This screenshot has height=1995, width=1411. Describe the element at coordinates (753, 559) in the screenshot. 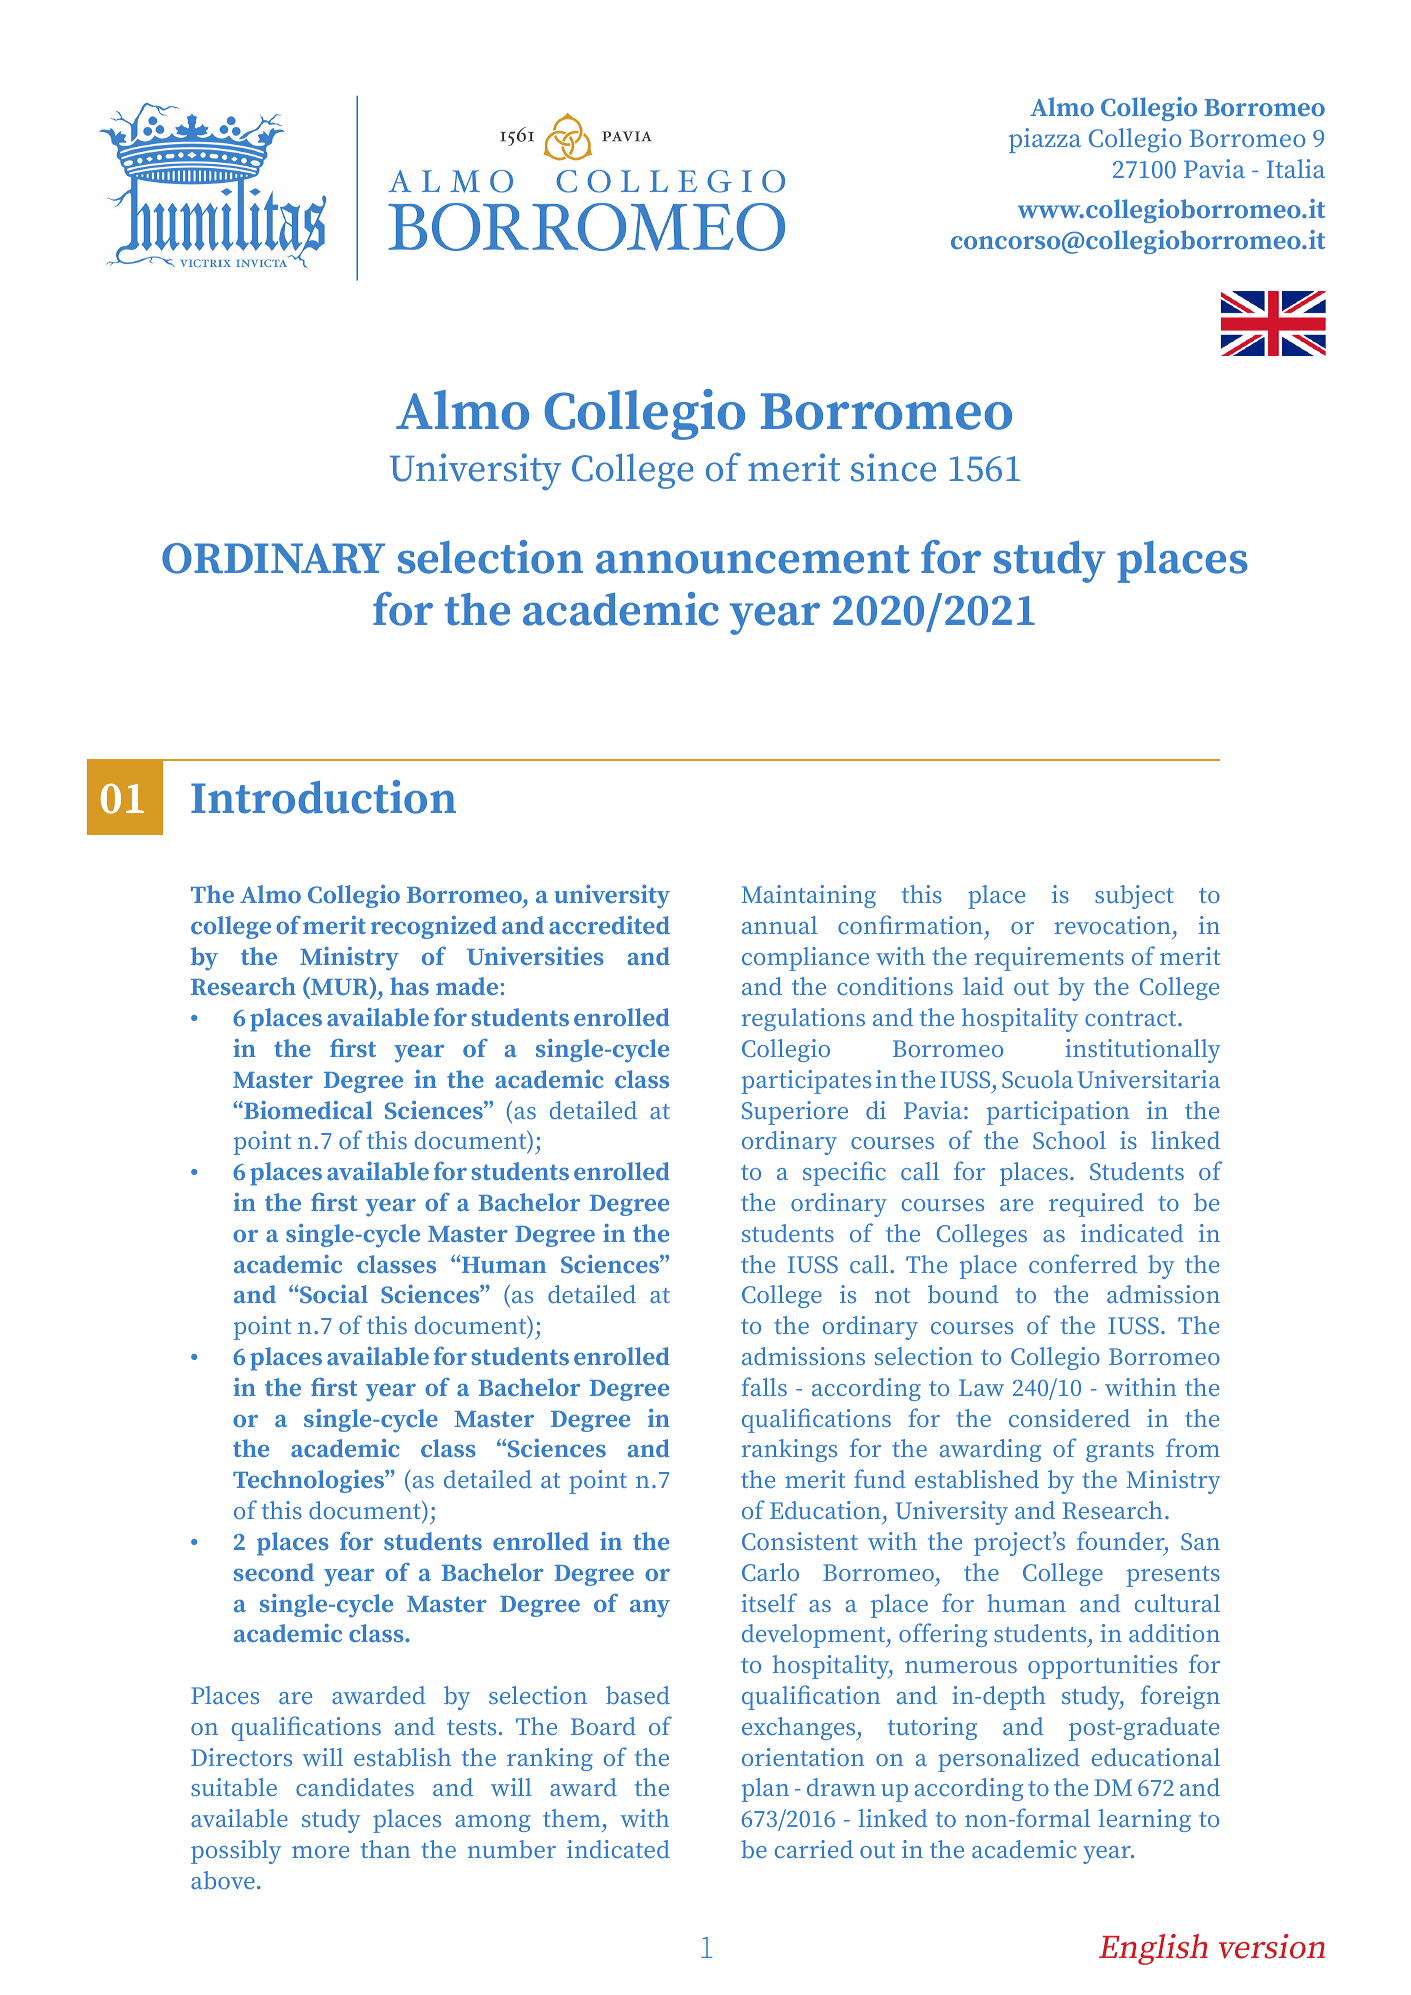

I see `announcement` at that location.
